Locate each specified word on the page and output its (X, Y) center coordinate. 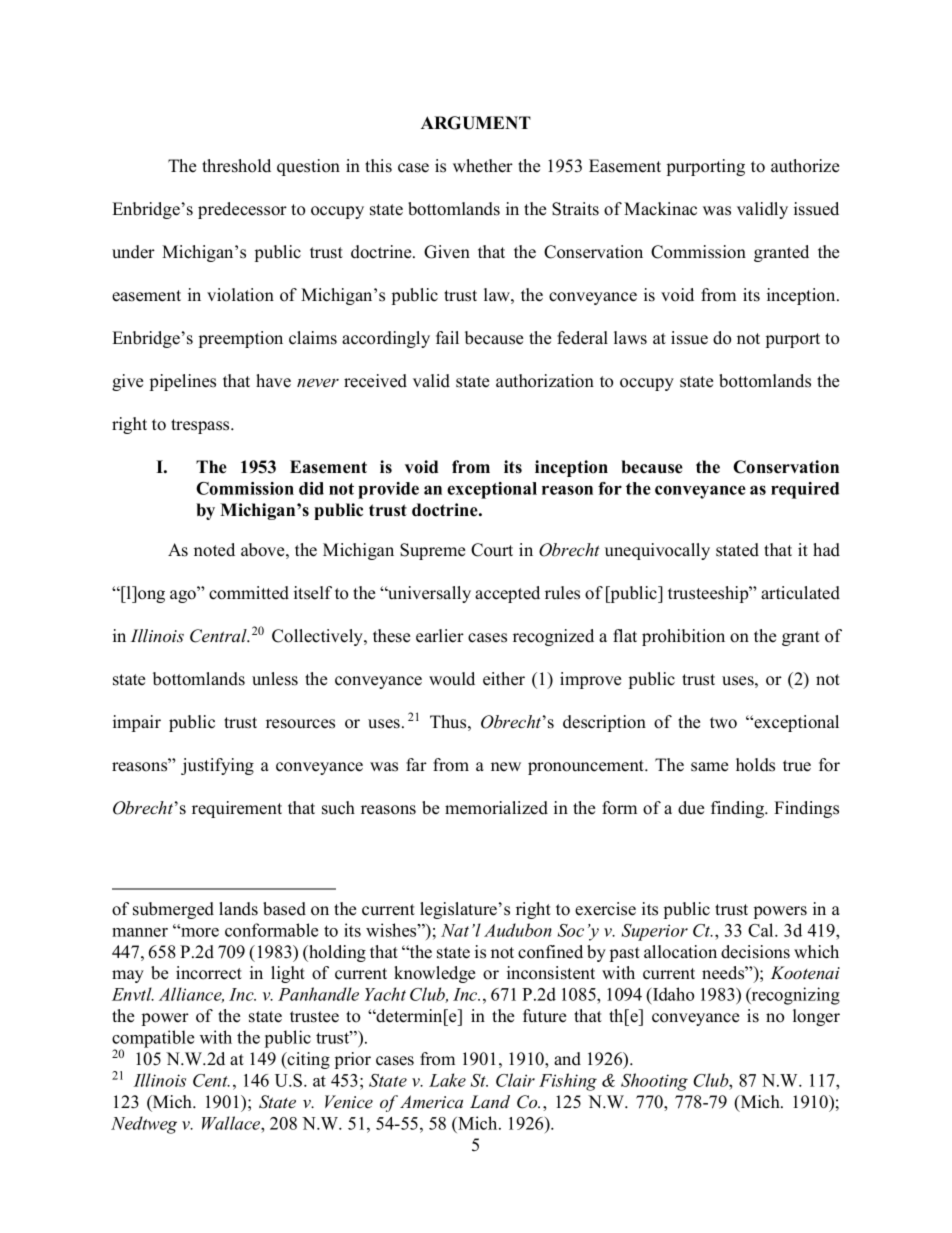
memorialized (496, 808)
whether (483, 166)
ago (184, 595)
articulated (800, 593)
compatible (153, 1040)
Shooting (654, 1082)
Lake (447, 1080)
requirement (237, 809)
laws (630, 338)
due (691, 808)
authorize (805, 166)
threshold (236, 166)
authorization (545, 381)
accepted (507, 594)
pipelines (183, 382)
